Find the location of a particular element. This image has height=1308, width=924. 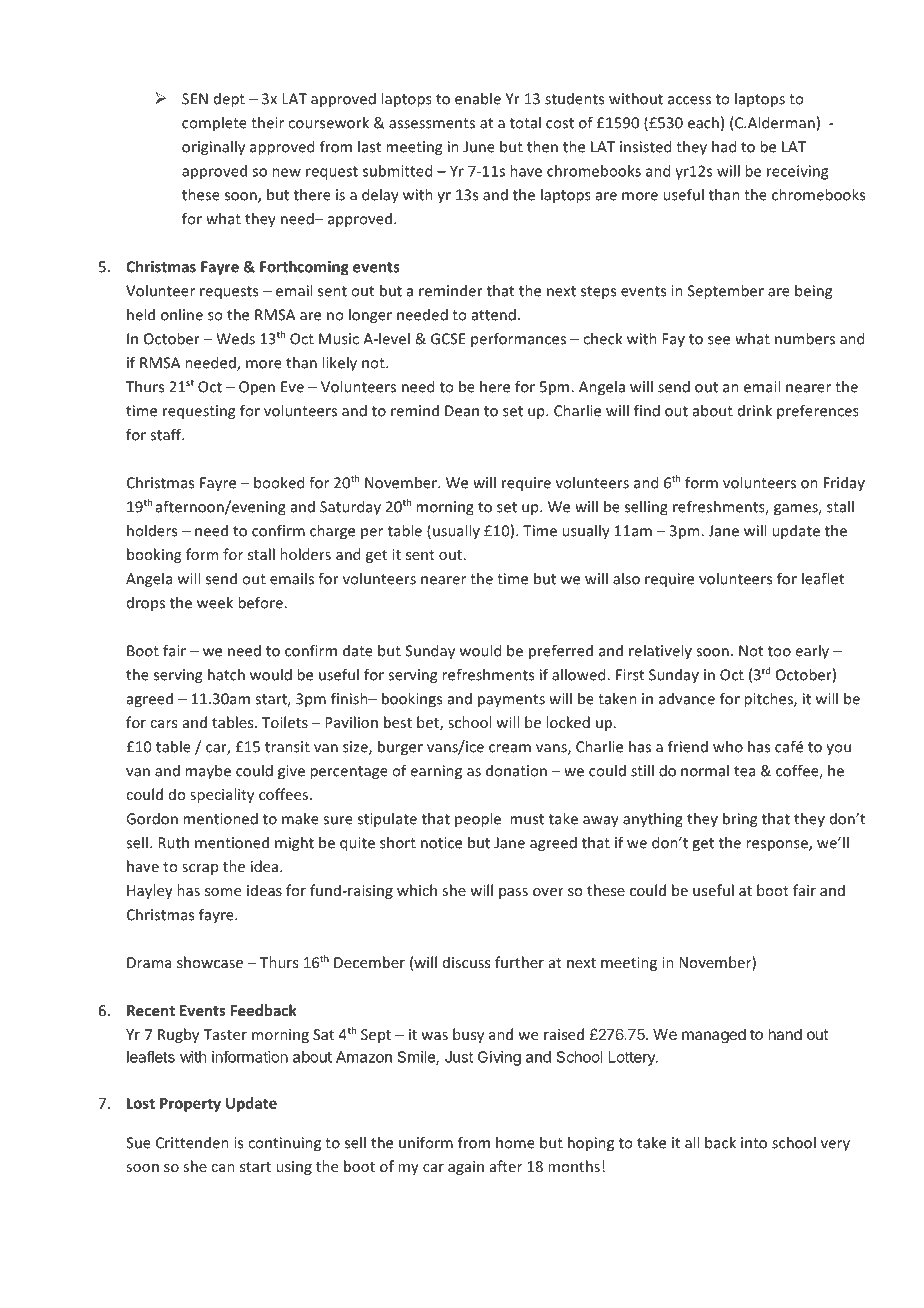

week is located at coordinates (215, 602).
